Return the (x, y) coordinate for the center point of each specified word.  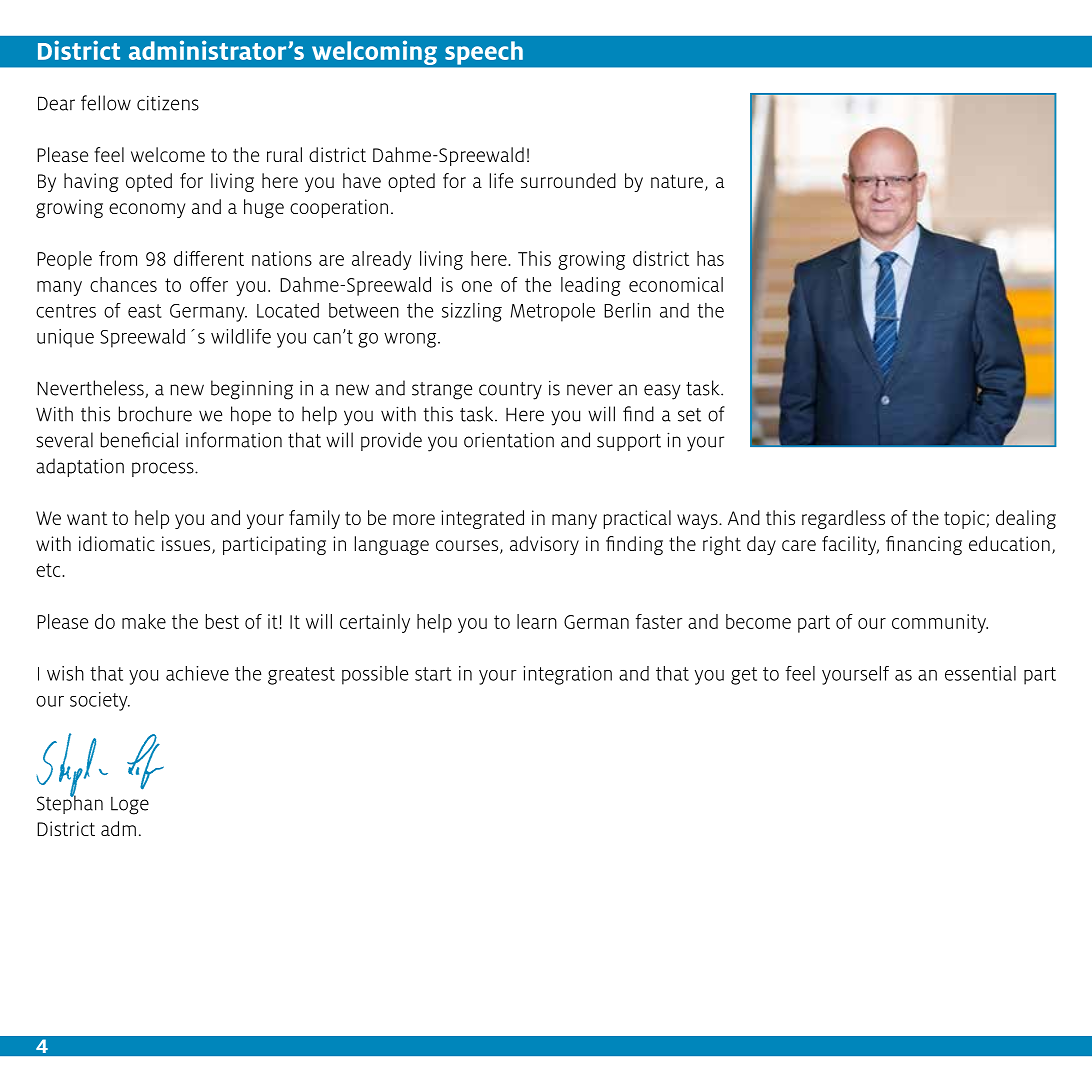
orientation (509, 440)
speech (484, 53)
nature (678, 182)
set (689, 415)
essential (980, 673)
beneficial (139, 440)
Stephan (70, 803)
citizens (168, 103)
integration (567, 675)
